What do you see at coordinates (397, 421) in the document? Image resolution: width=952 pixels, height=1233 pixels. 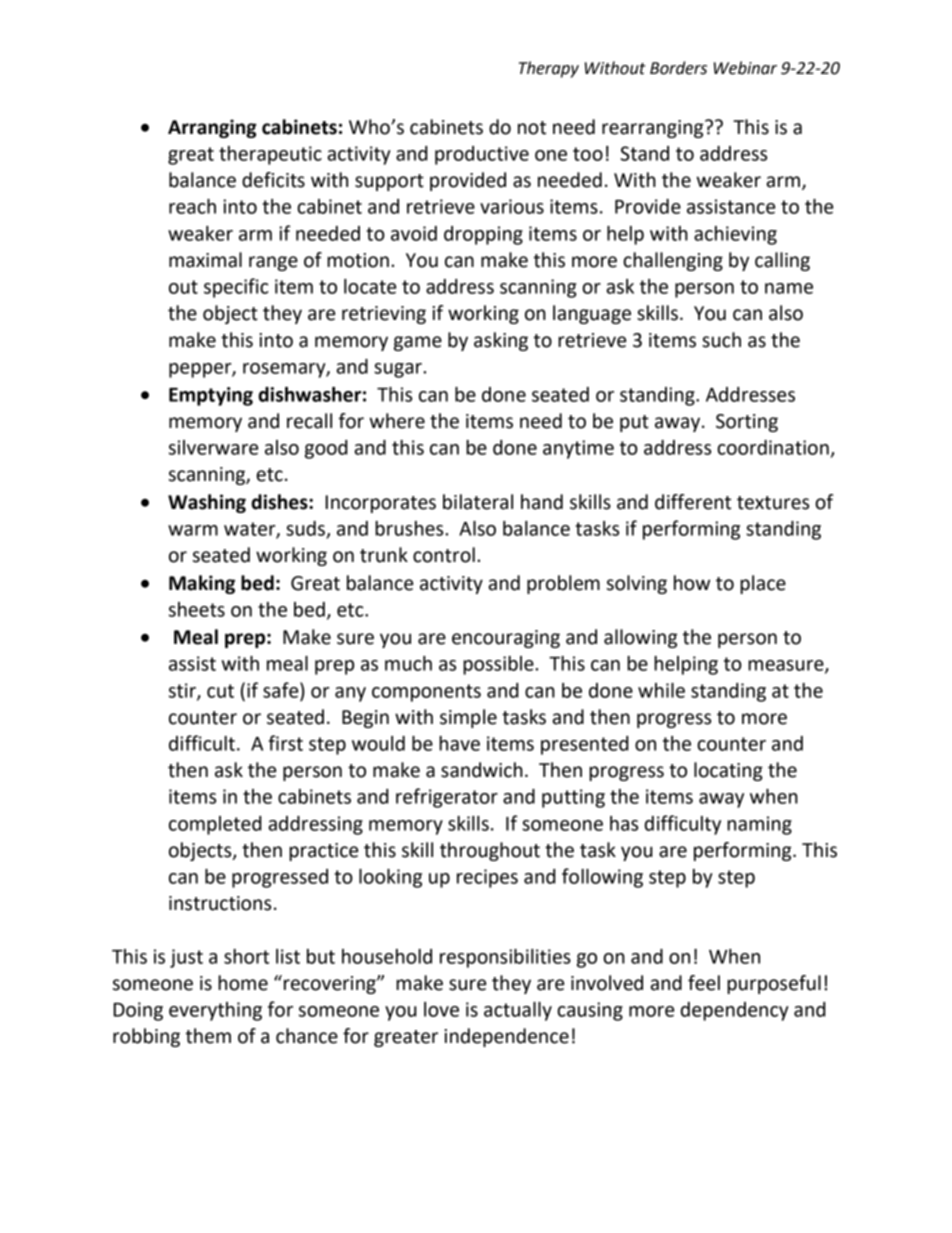 I see `where` at bounding box center [397, 421].
